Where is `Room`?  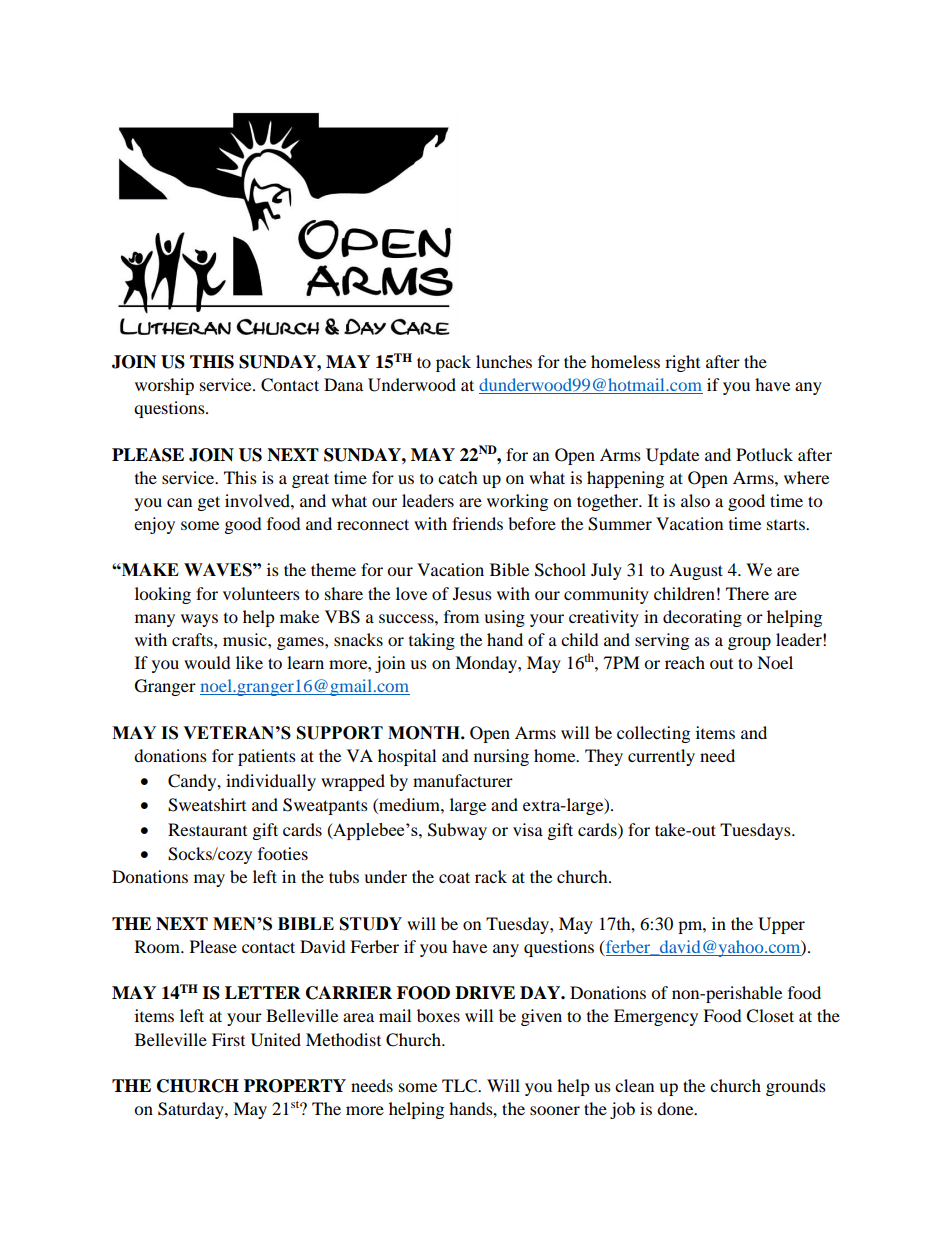 Room is located at coordinates (159, 946).
